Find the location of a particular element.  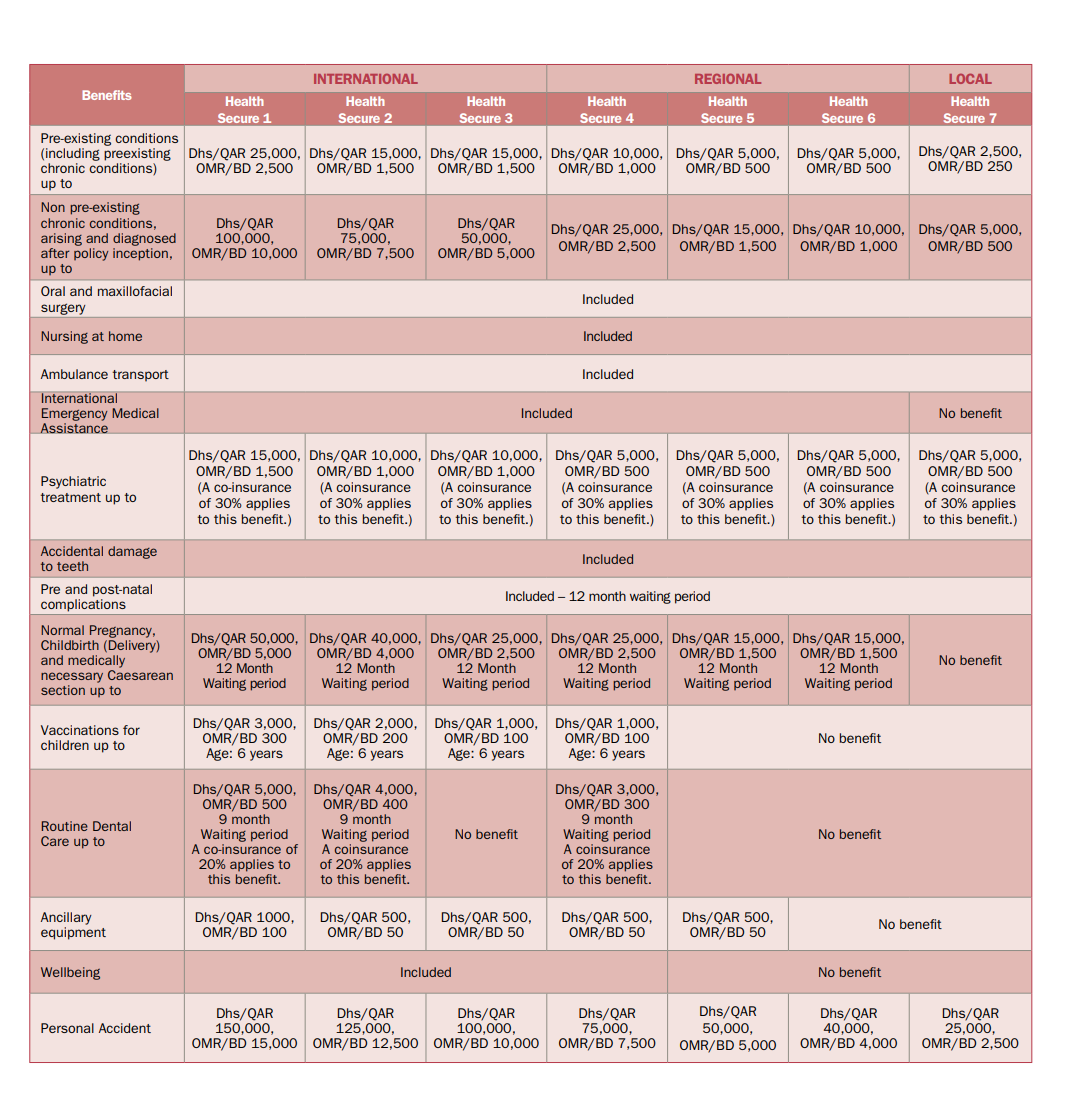

REGIONAL is located at coordinates (728, 79).
